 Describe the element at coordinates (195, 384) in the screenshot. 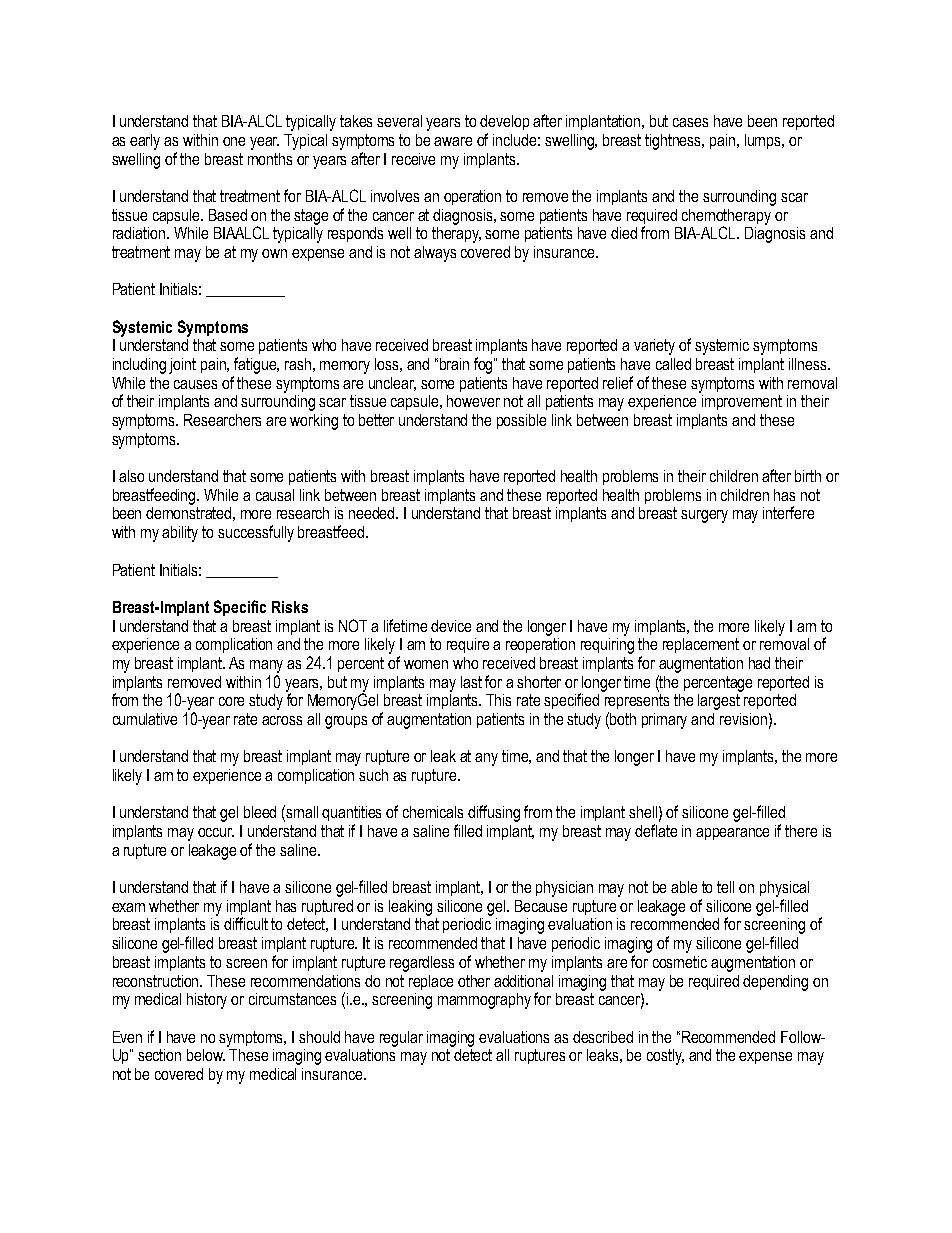

I see `causes` at that location.
